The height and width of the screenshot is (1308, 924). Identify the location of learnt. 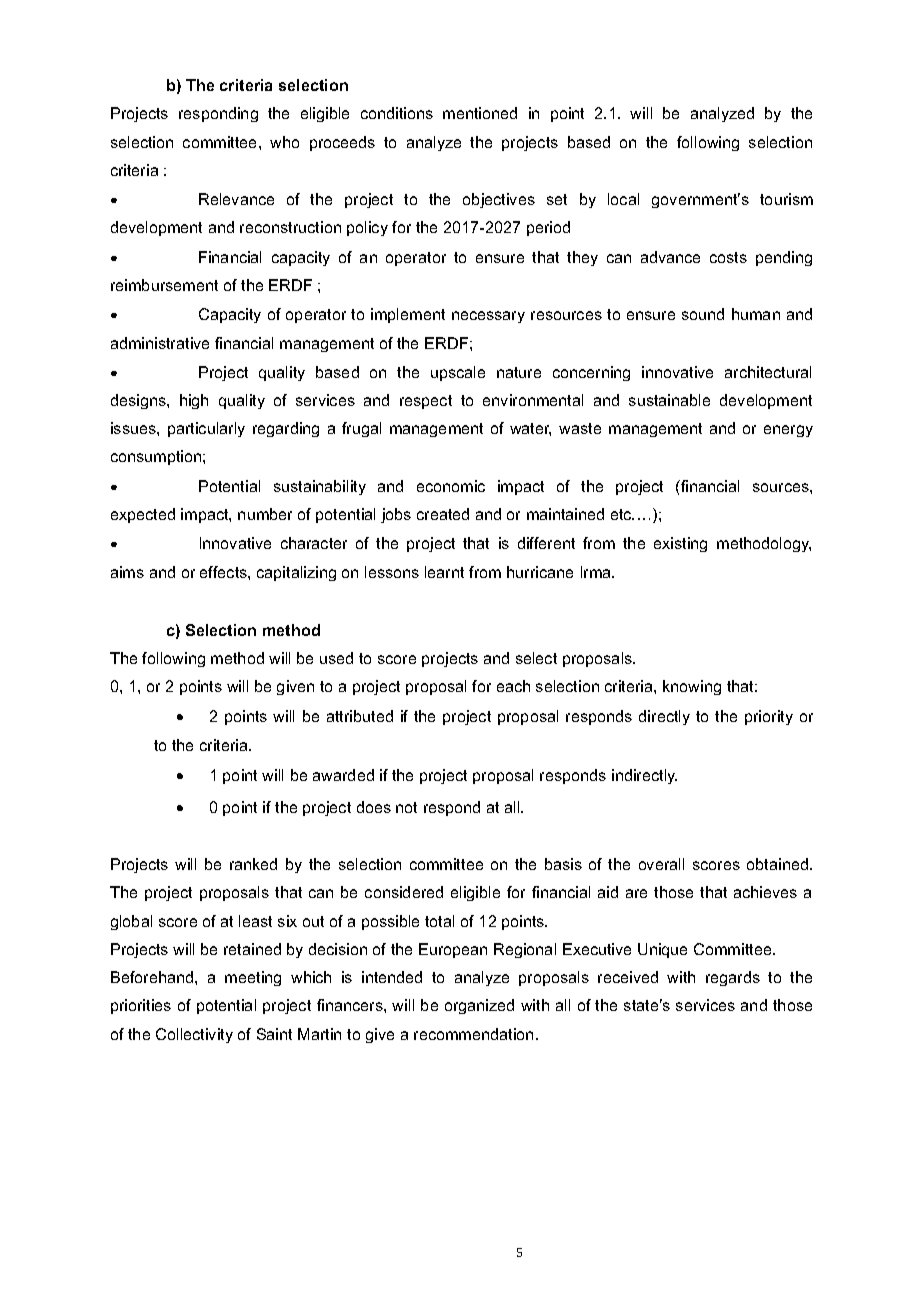
(444, 572).
